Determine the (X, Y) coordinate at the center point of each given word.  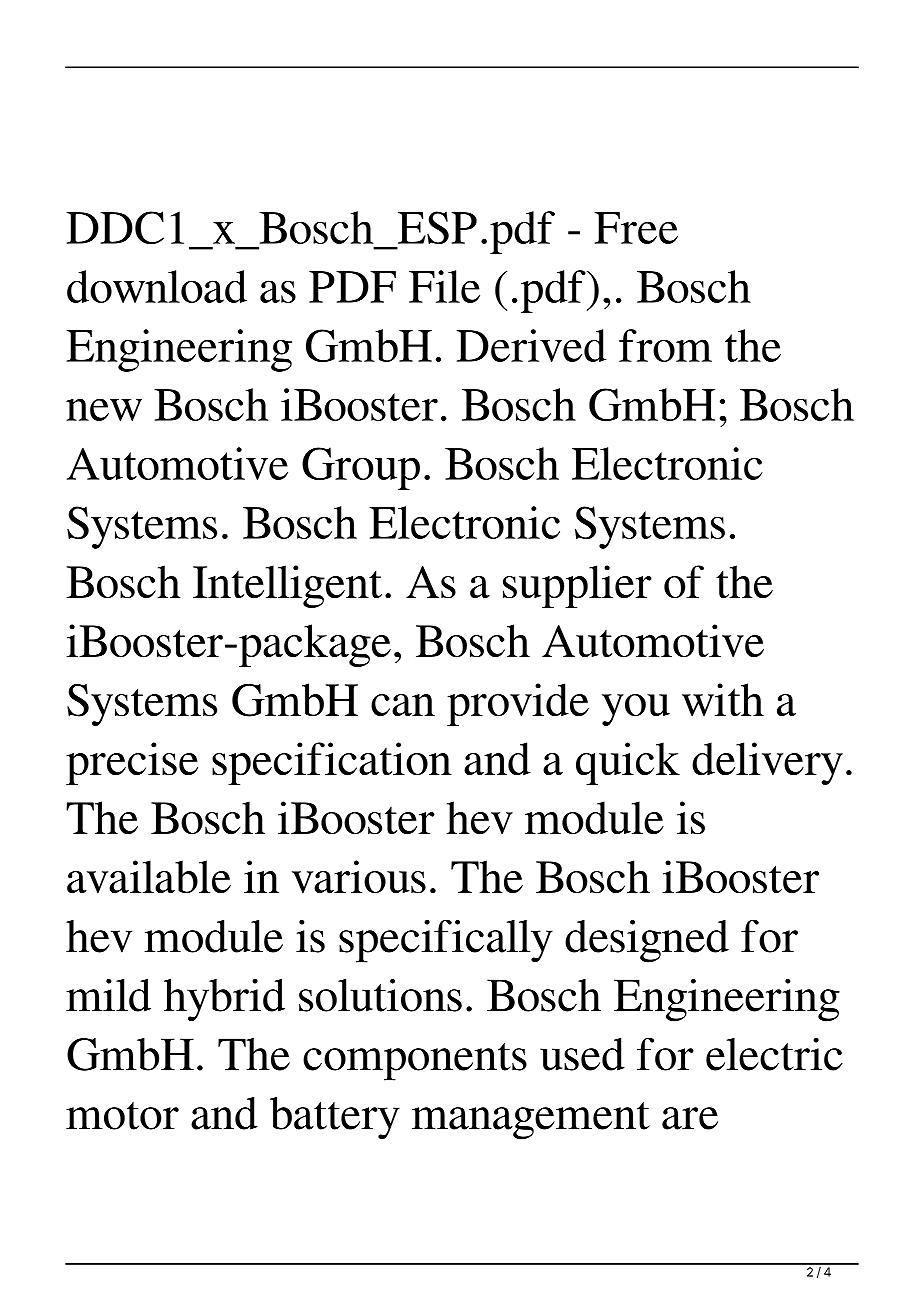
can (403, 705)
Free (636, 228)
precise (132, 763)
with (723, 699)
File (444, 286)
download (157, 286)
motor (122, 1116)
